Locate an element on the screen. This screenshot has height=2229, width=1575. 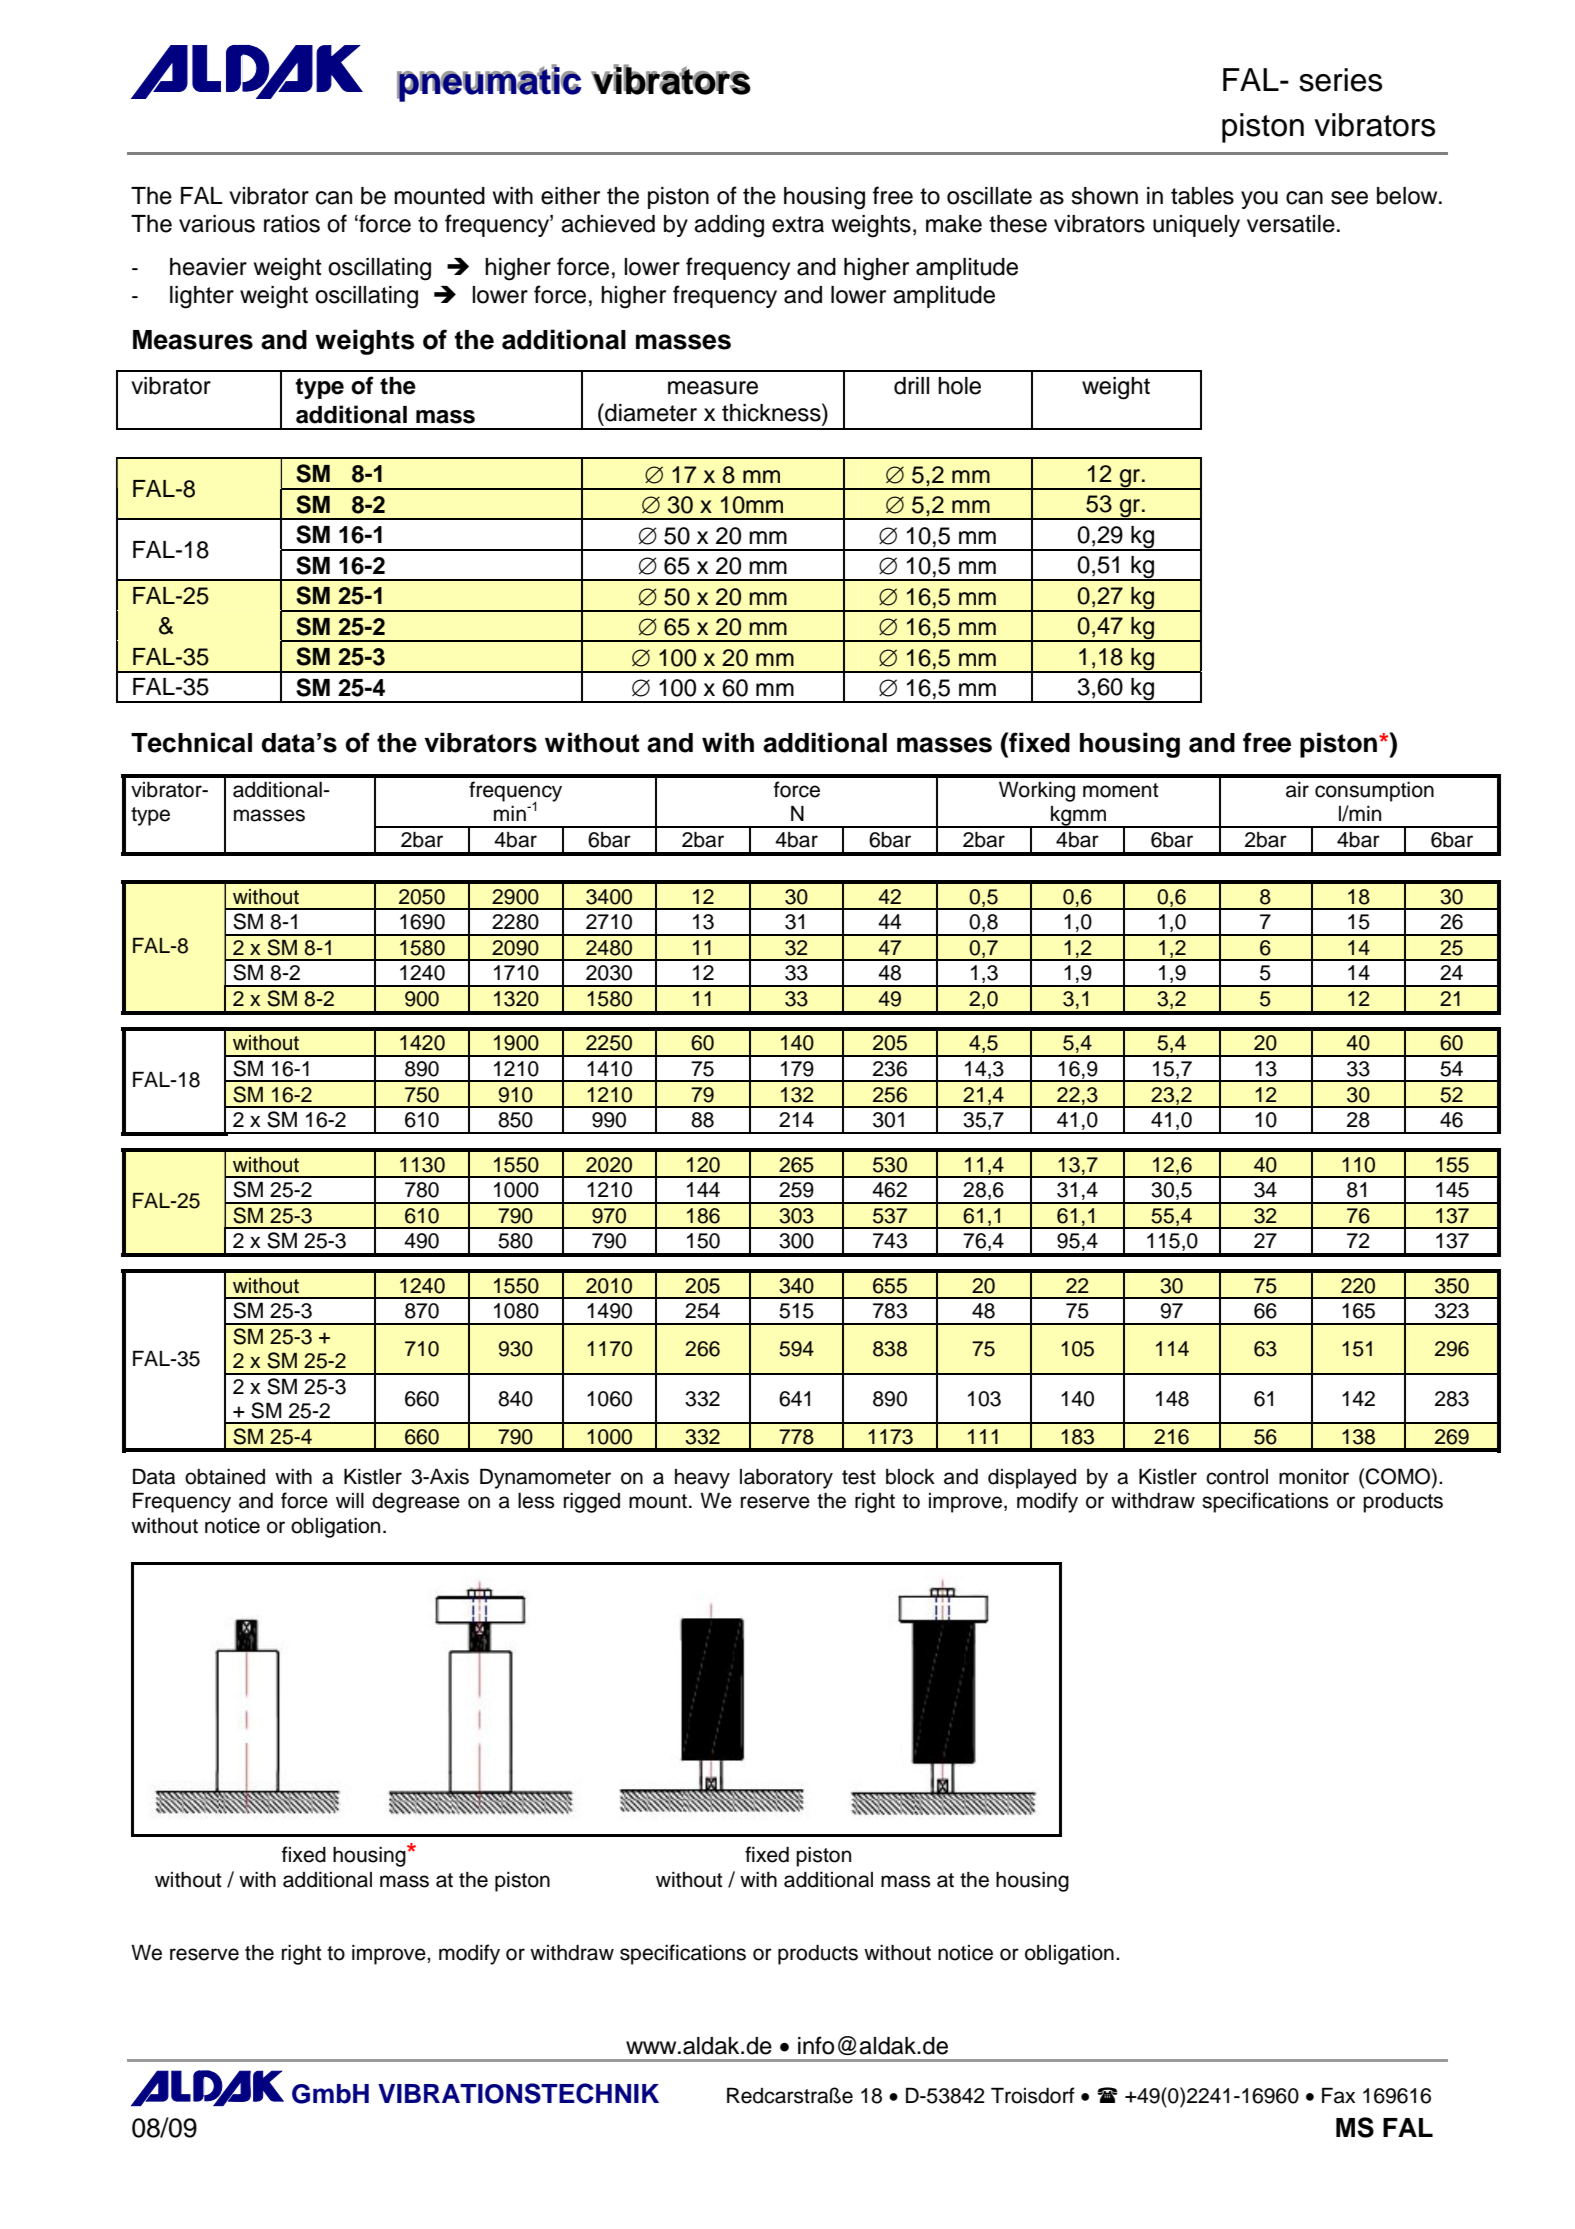
ratios is located at coordinates (292, 224).
